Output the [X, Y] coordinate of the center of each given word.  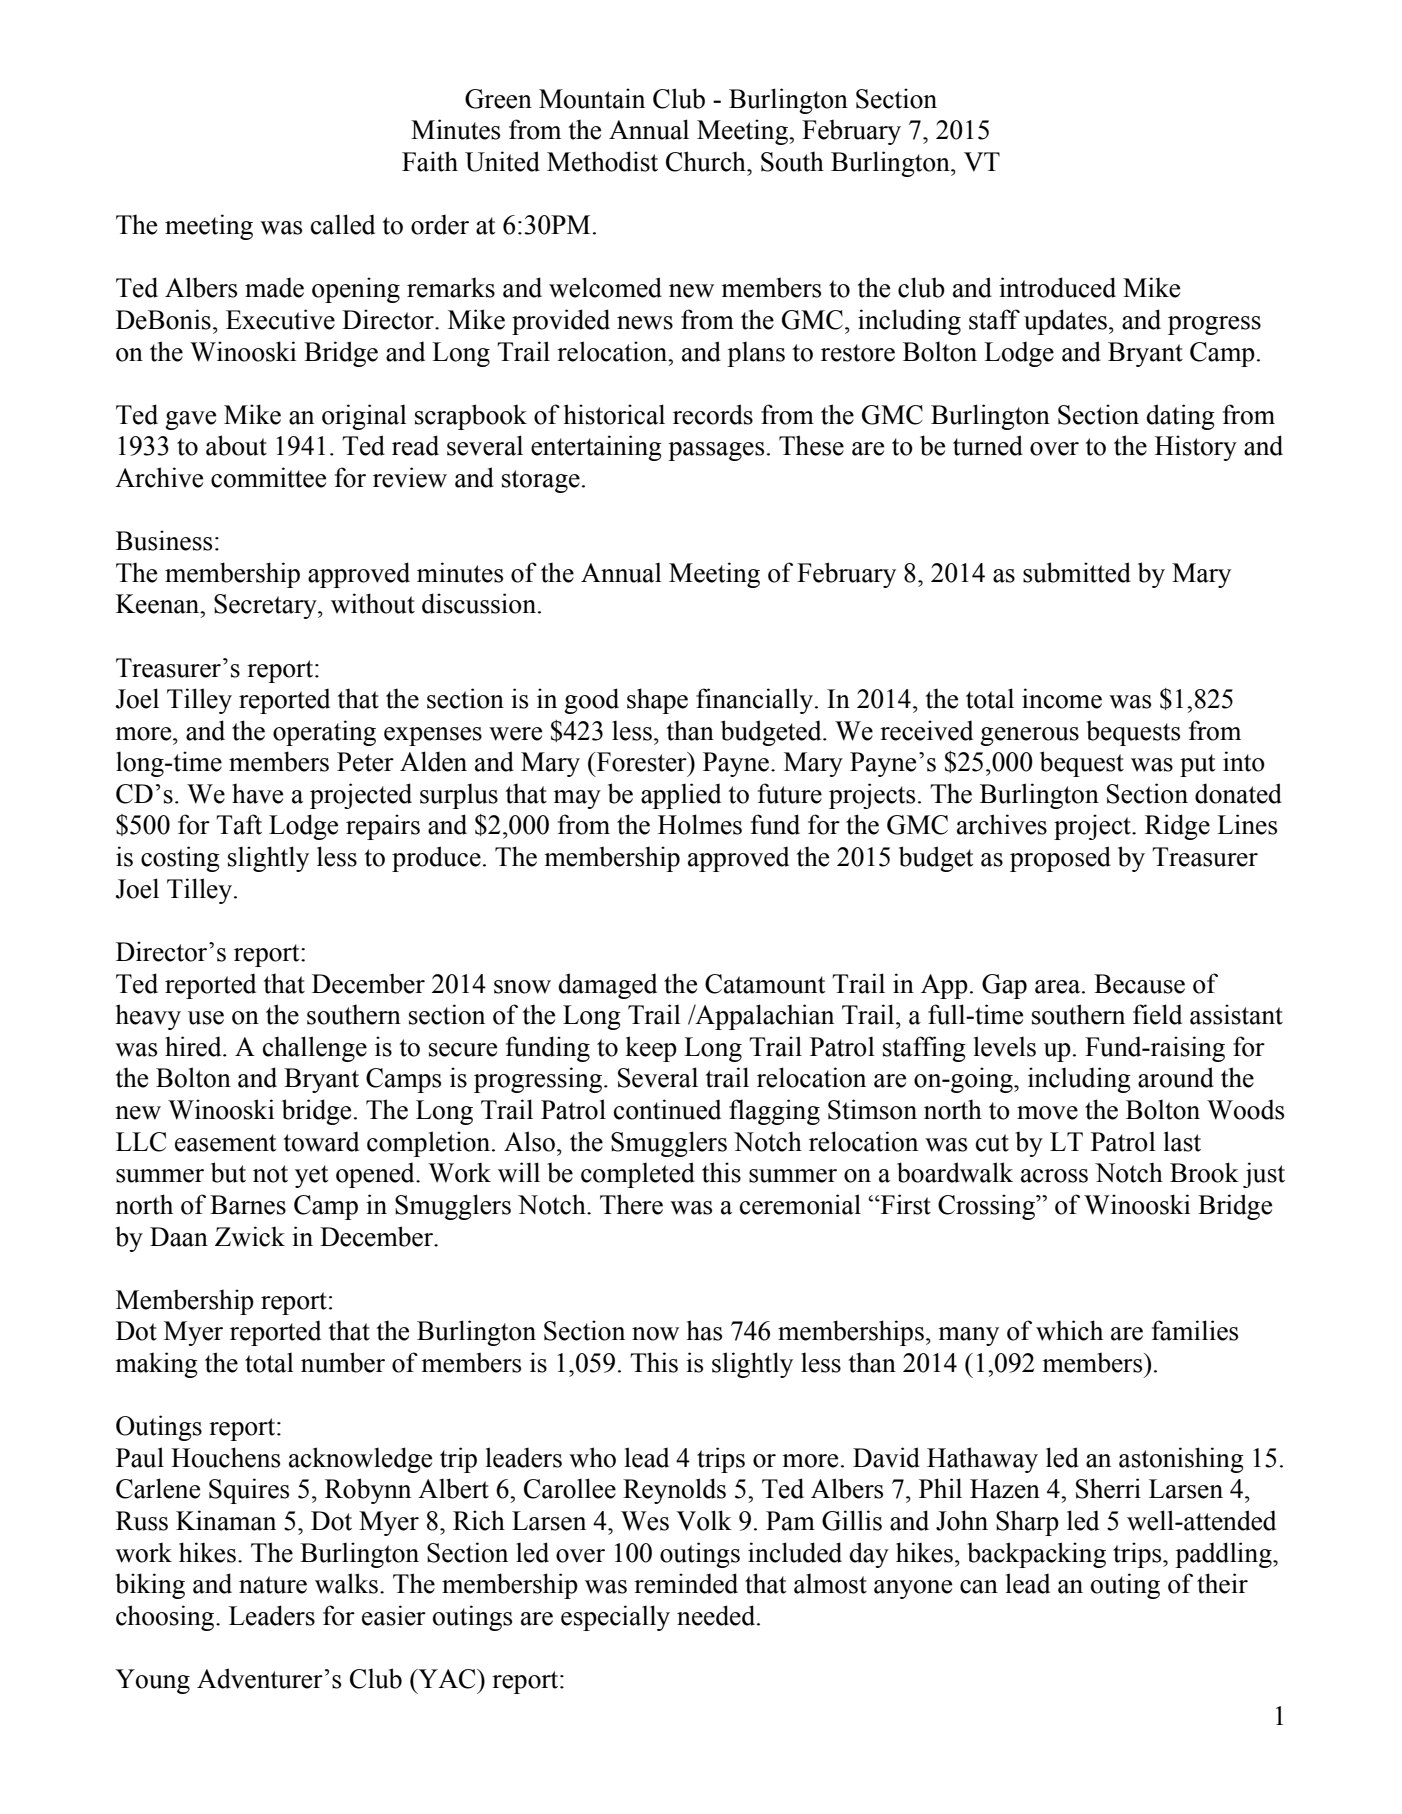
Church [707, 161]
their [1222, 1583]
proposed [1060, 859]
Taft [239, 824]
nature [273, 1585]
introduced [1057, 287]
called [343, 224]
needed [717, 1615]
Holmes [700, 824]
